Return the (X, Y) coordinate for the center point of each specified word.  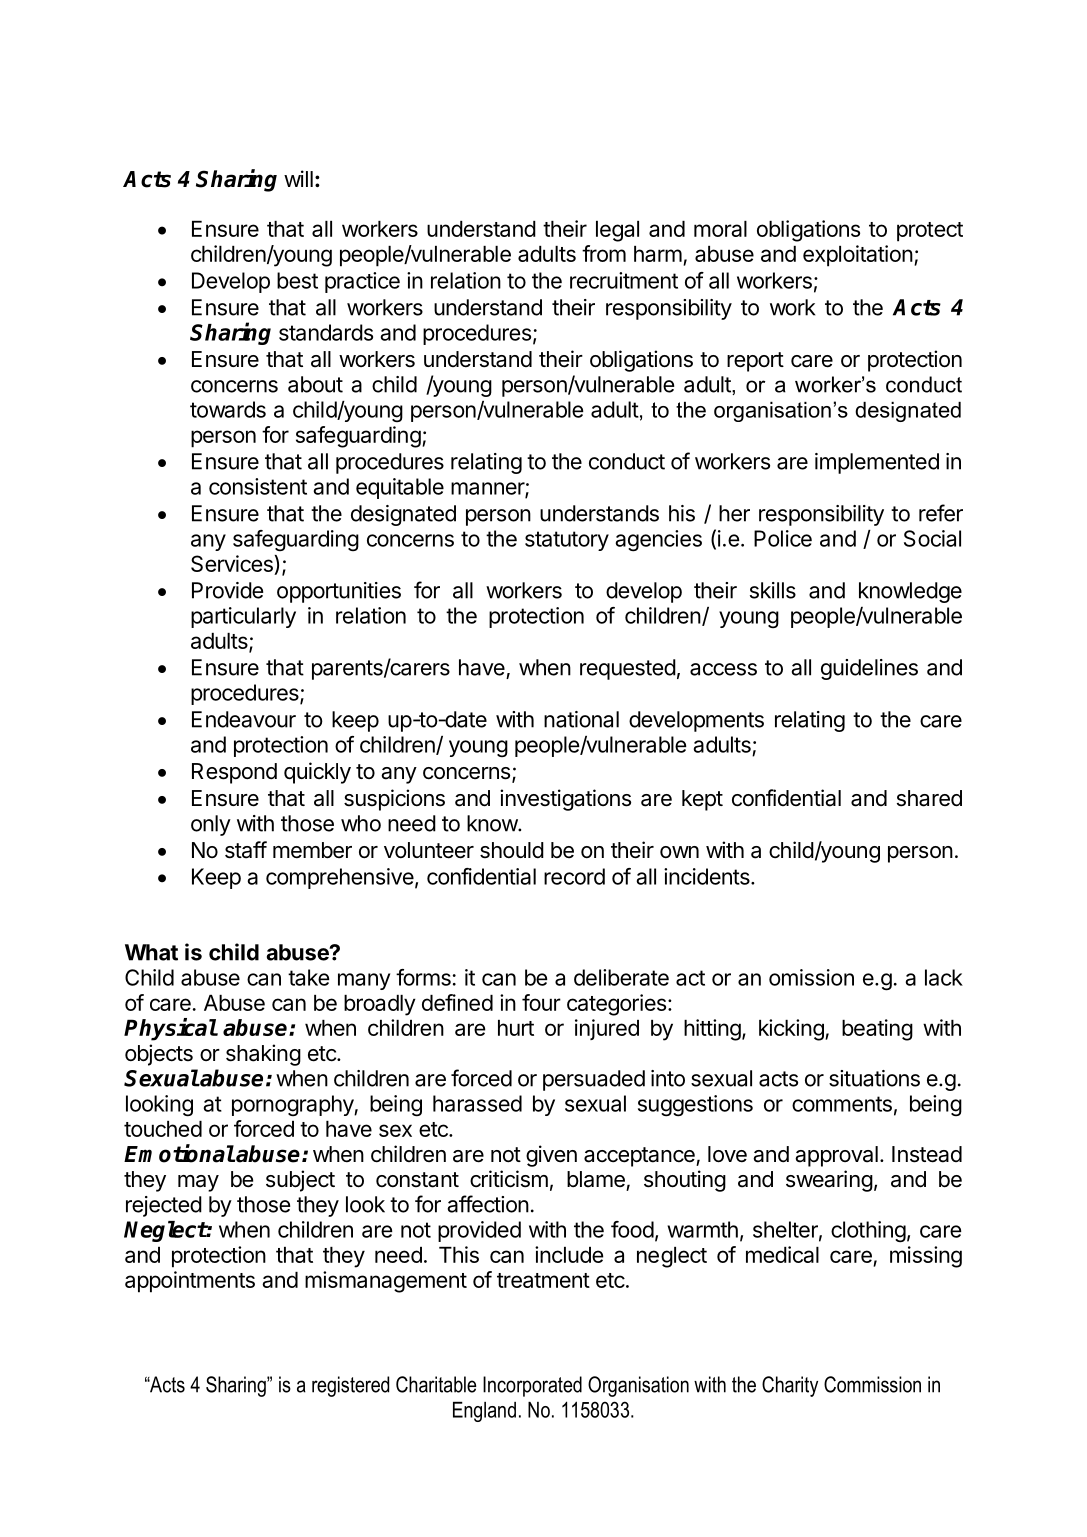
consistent (258, 486)
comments (842, 1104)
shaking (263, 1055)
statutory (567, 541)
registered (350, 1386)
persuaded (594, 1080)
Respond (234, 773)
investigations (565, 800)
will (298, 178)
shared (929, 798)
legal (617, 231)
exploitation (858, 256)
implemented (877, 463)
